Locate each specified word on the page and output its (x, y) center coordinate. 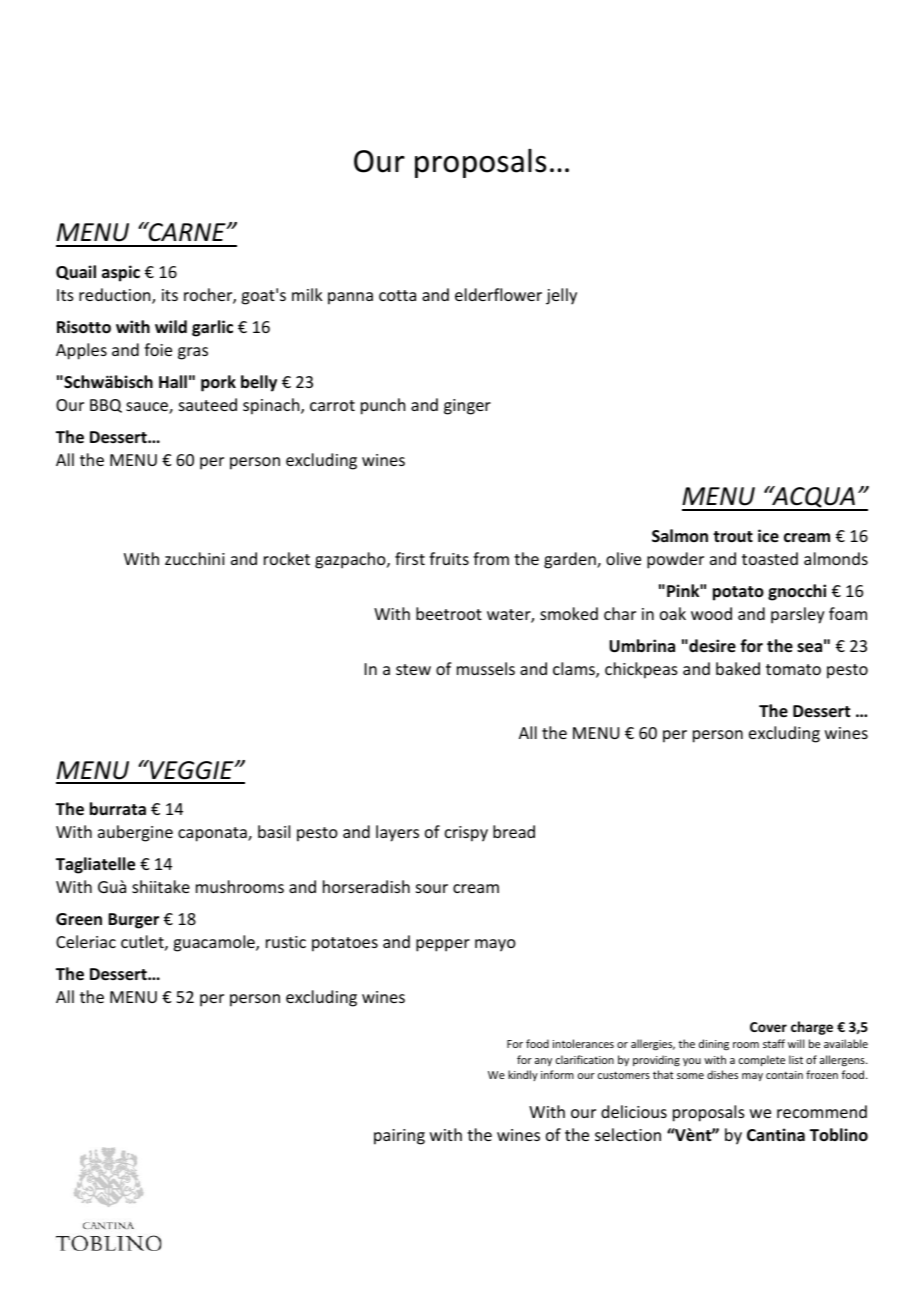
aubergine (135, 833)
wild (171, 326)
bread (514, 831)
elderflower (498, 294)
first (410, 558)
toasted (770, 558)
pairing (399, 1137)
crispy (466, 834)
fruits (449, 558)
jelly (561, 296)
